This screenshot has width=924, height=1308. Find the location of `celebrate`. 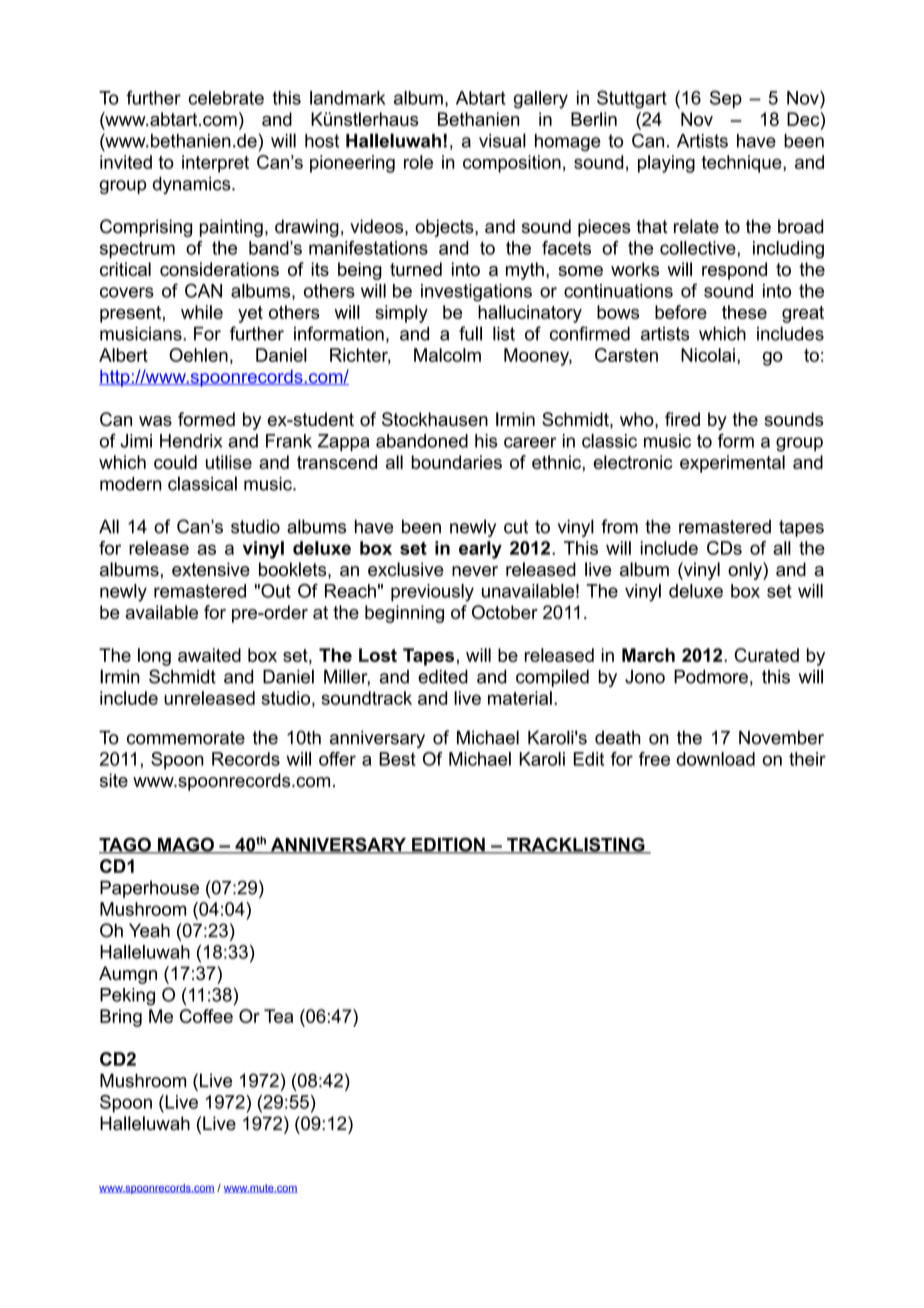

celebrate is located at coordinates (226, 98).
